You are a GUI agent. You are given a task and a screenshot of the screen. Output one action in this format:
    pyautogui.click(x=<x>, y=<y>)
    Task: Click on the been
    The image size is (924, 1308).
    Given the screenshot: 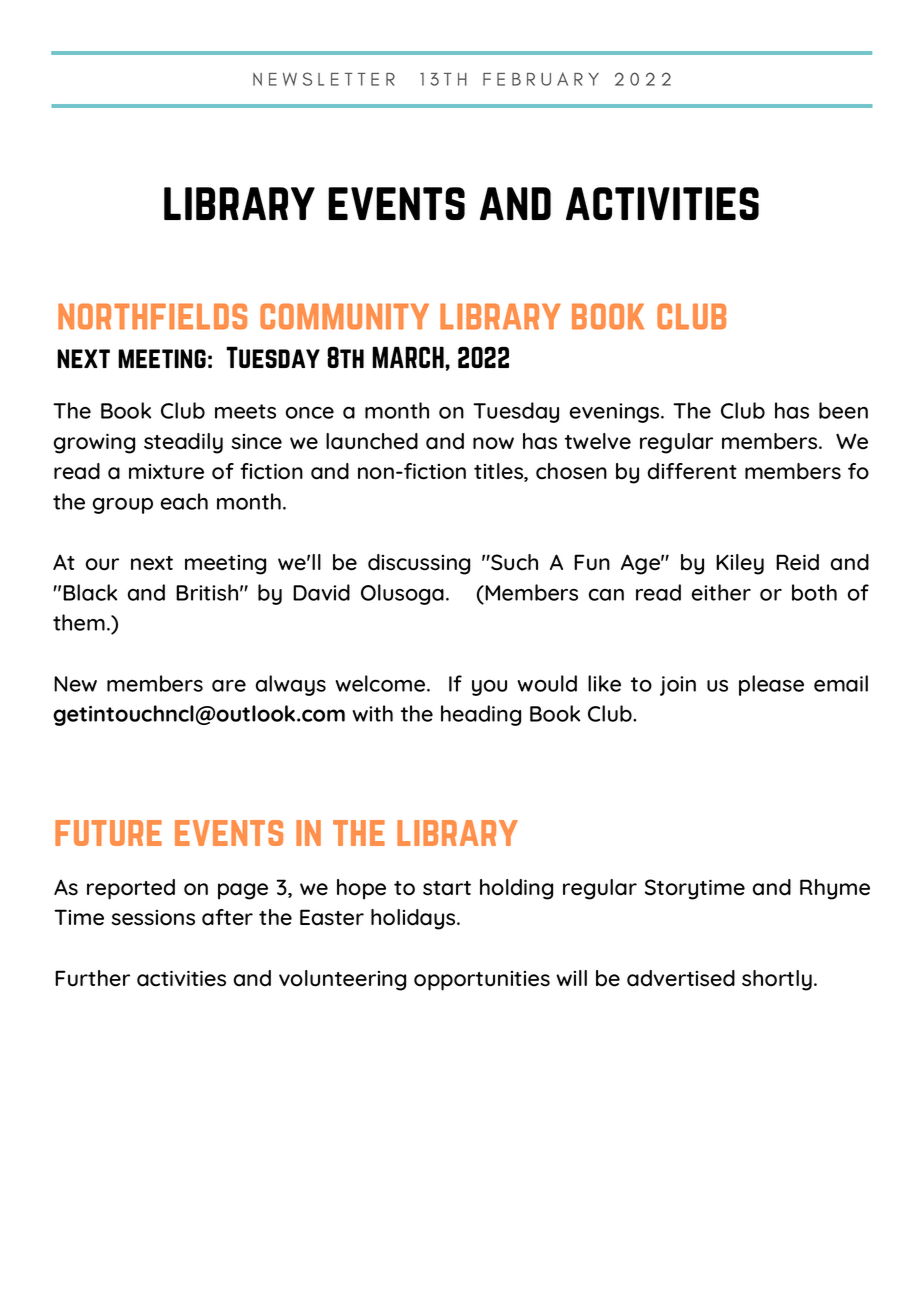 What is the action you would take?
    pyautogui.click(x=843, y=410)
